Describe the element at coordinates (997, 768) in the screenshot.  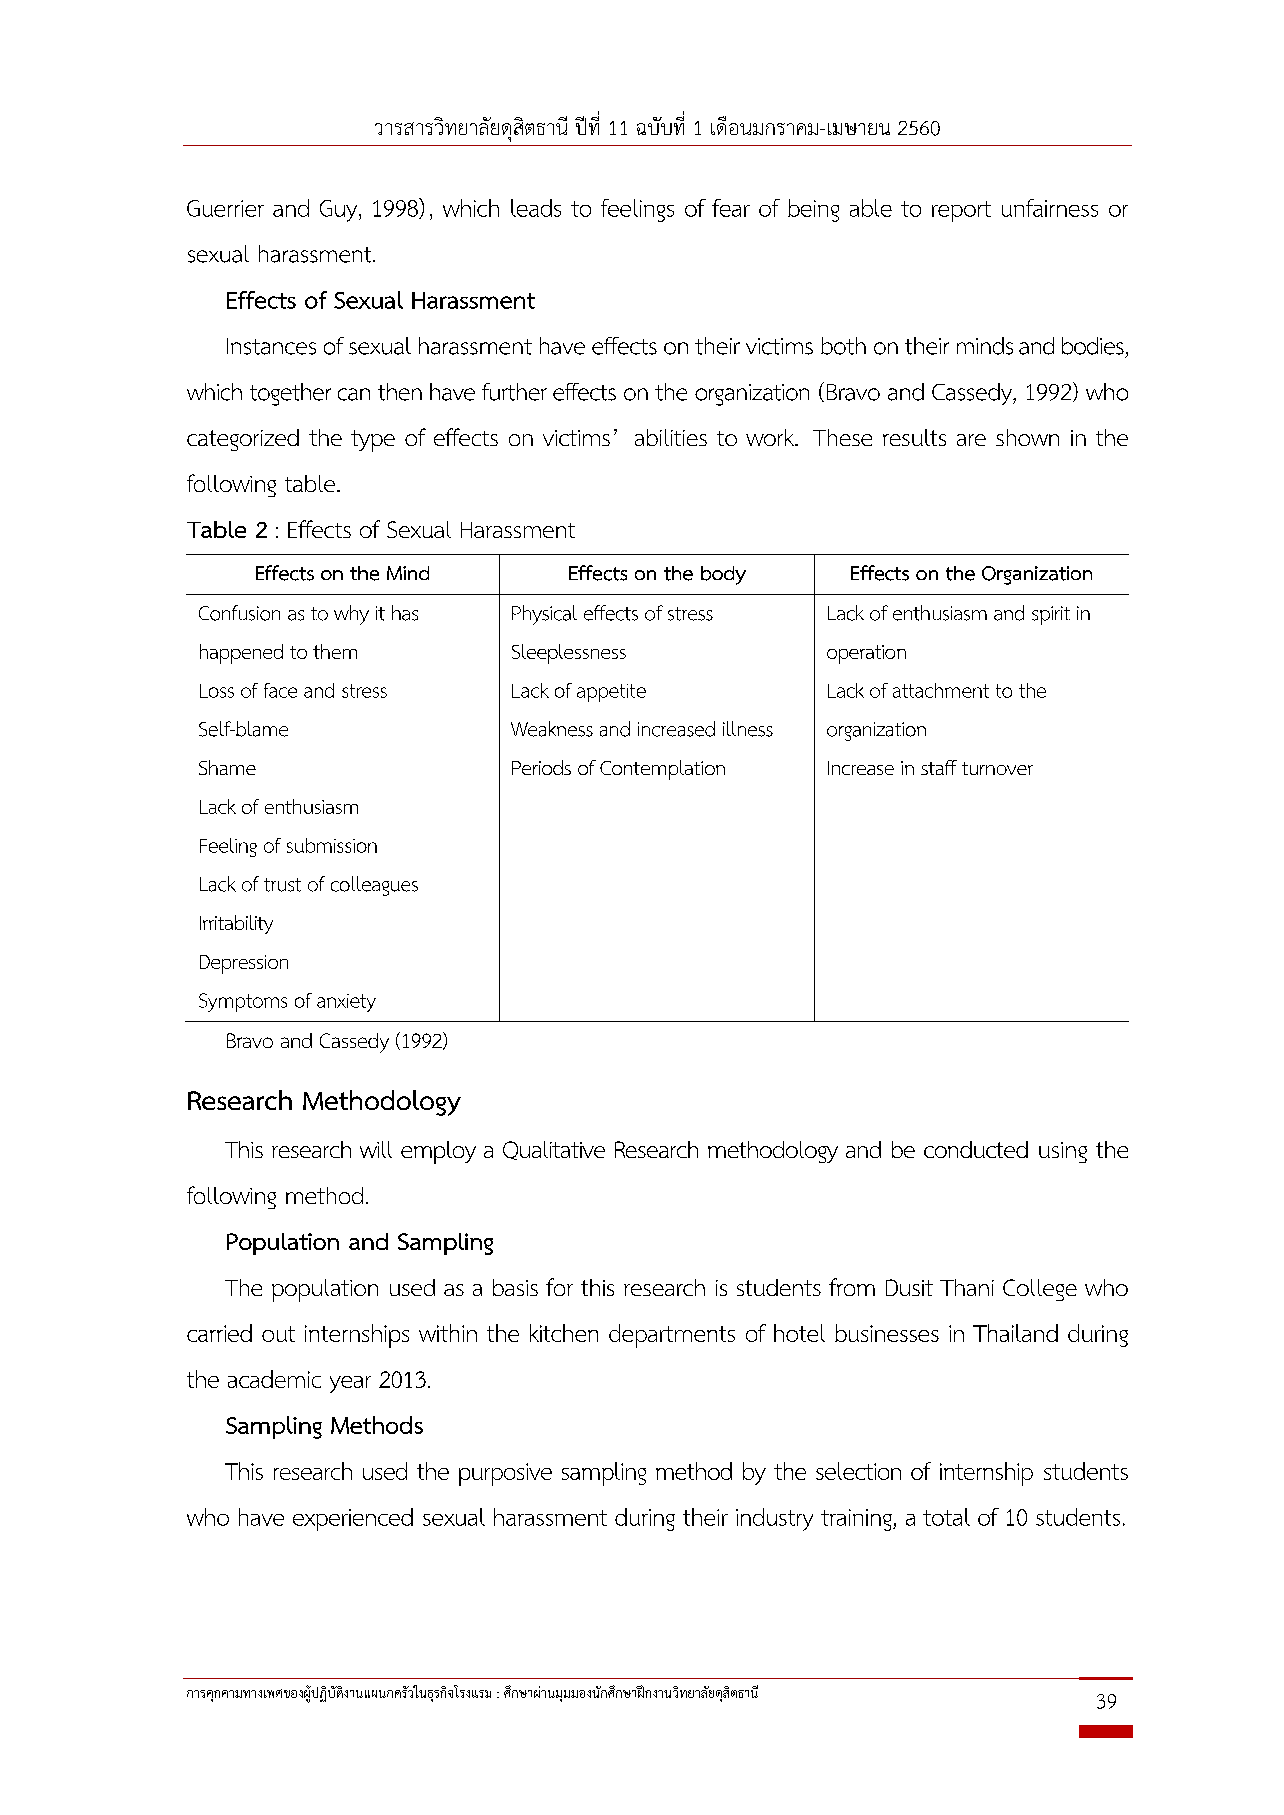
I see `turnover` at that location.
